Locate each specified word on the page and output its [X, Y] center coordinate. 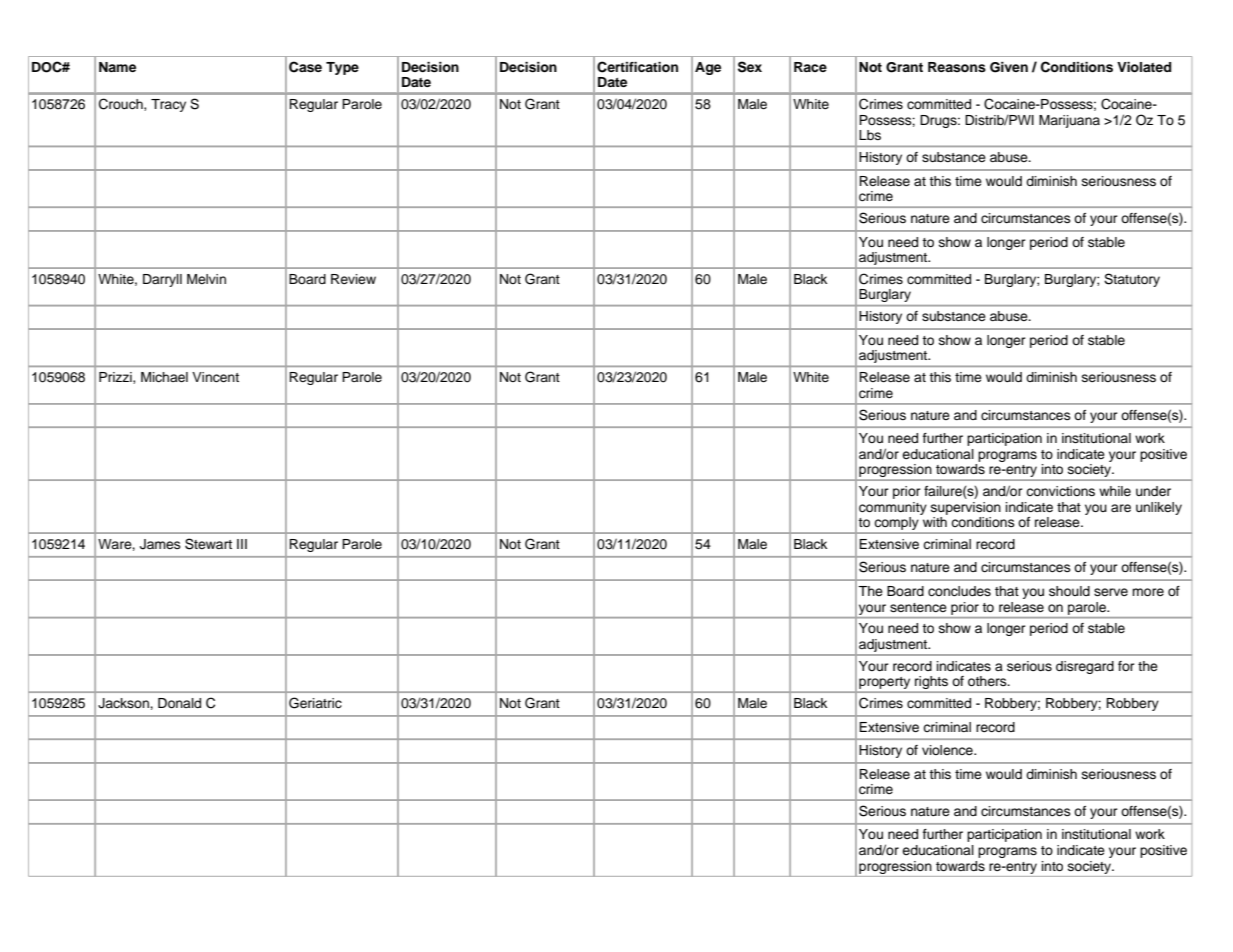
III [242, 544]
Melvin [206, 279]
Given [1009, 67]
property [885, 684]
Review [353, 279]
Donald [179, 703]
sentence [918, 607]
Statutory [1132, 280]
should [1069, 591]
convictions [1060, 491]
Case [305, 67]
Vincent [215, 377]
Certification [637, 67]
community [893, 508]
